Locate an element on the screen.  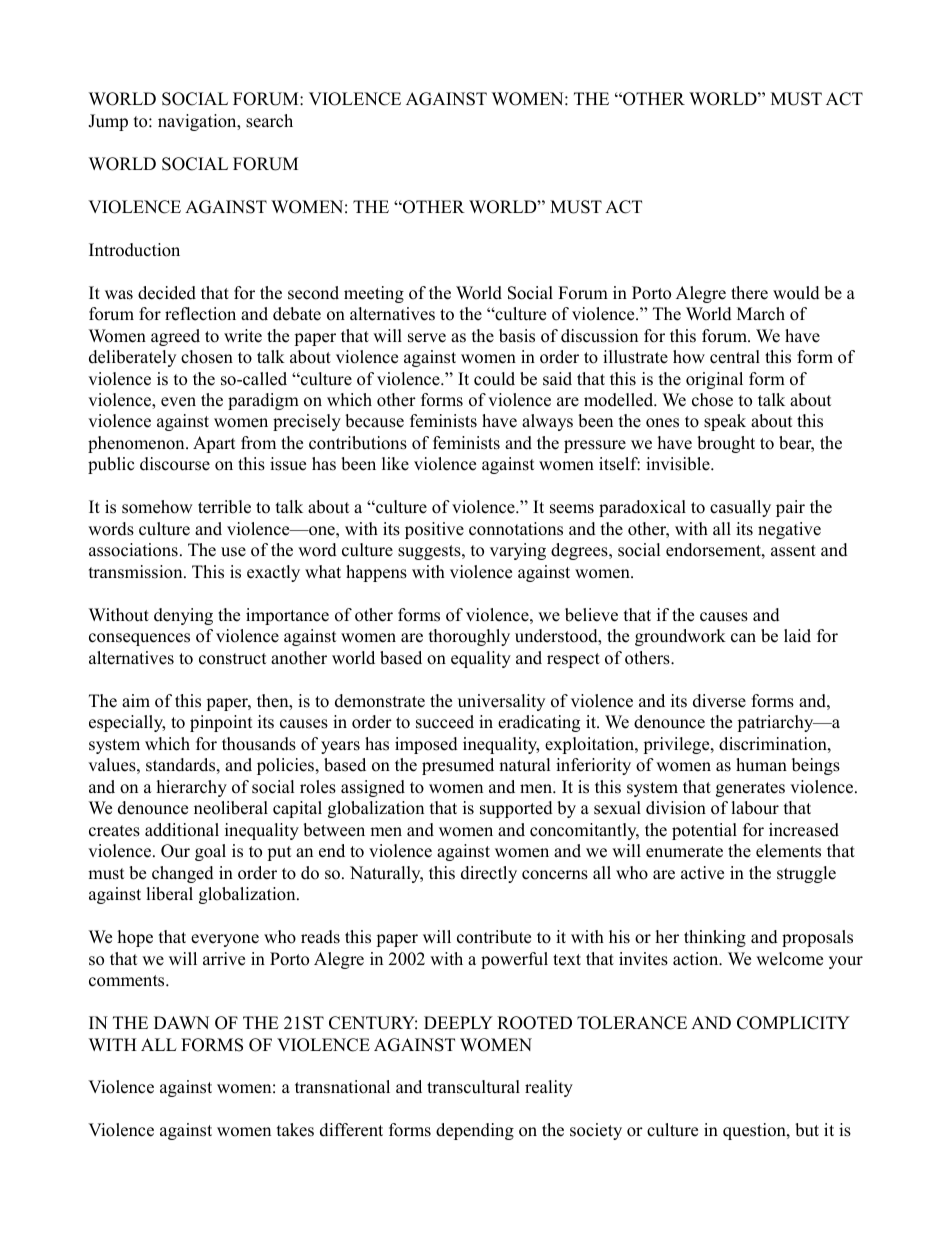
generates is located at coordinates (750, 789).
